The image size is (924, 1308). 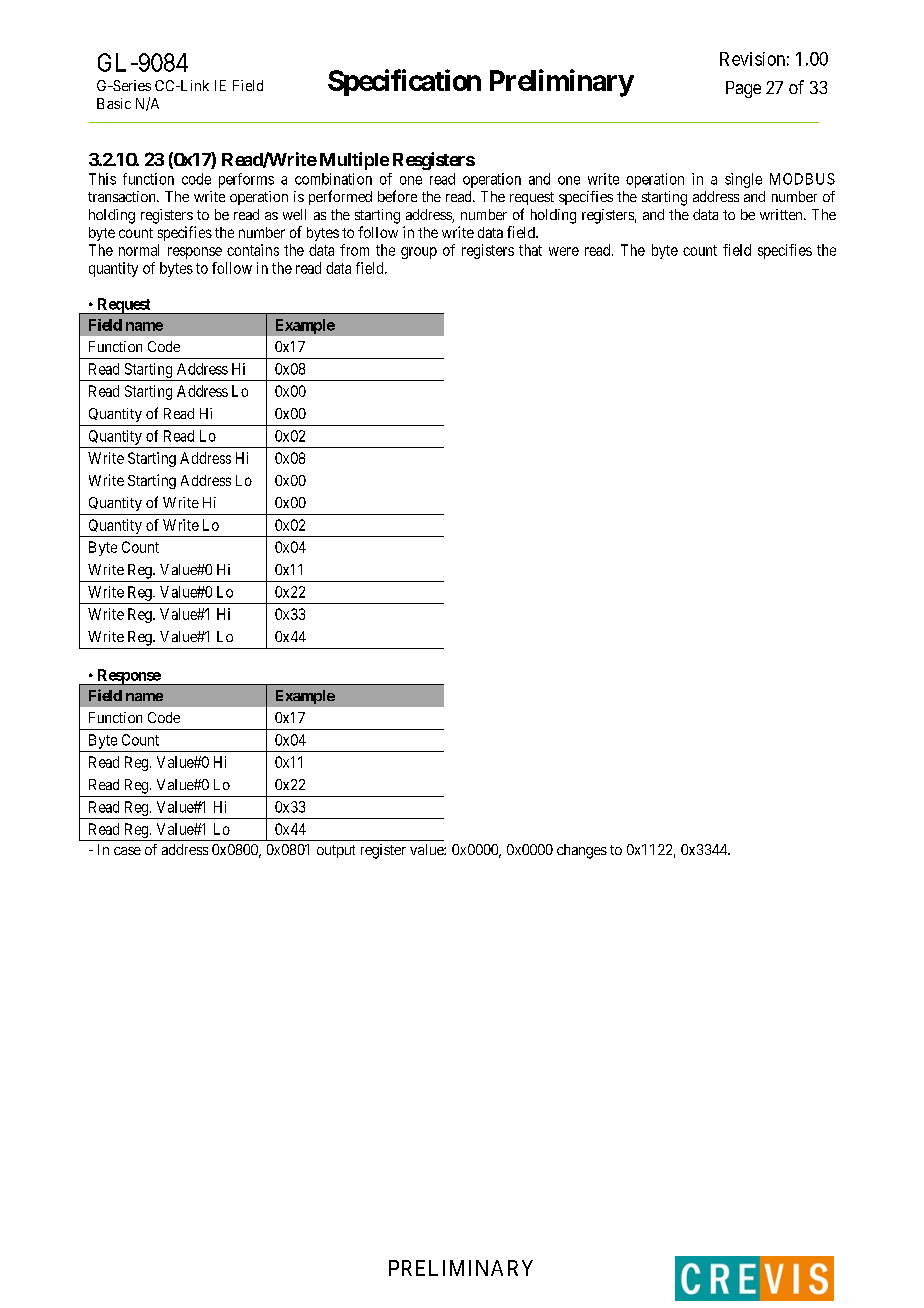 What do you see at coordinates (404, 82) in the screenshot?
I see `Specification` at bounding box center [404, 82].
